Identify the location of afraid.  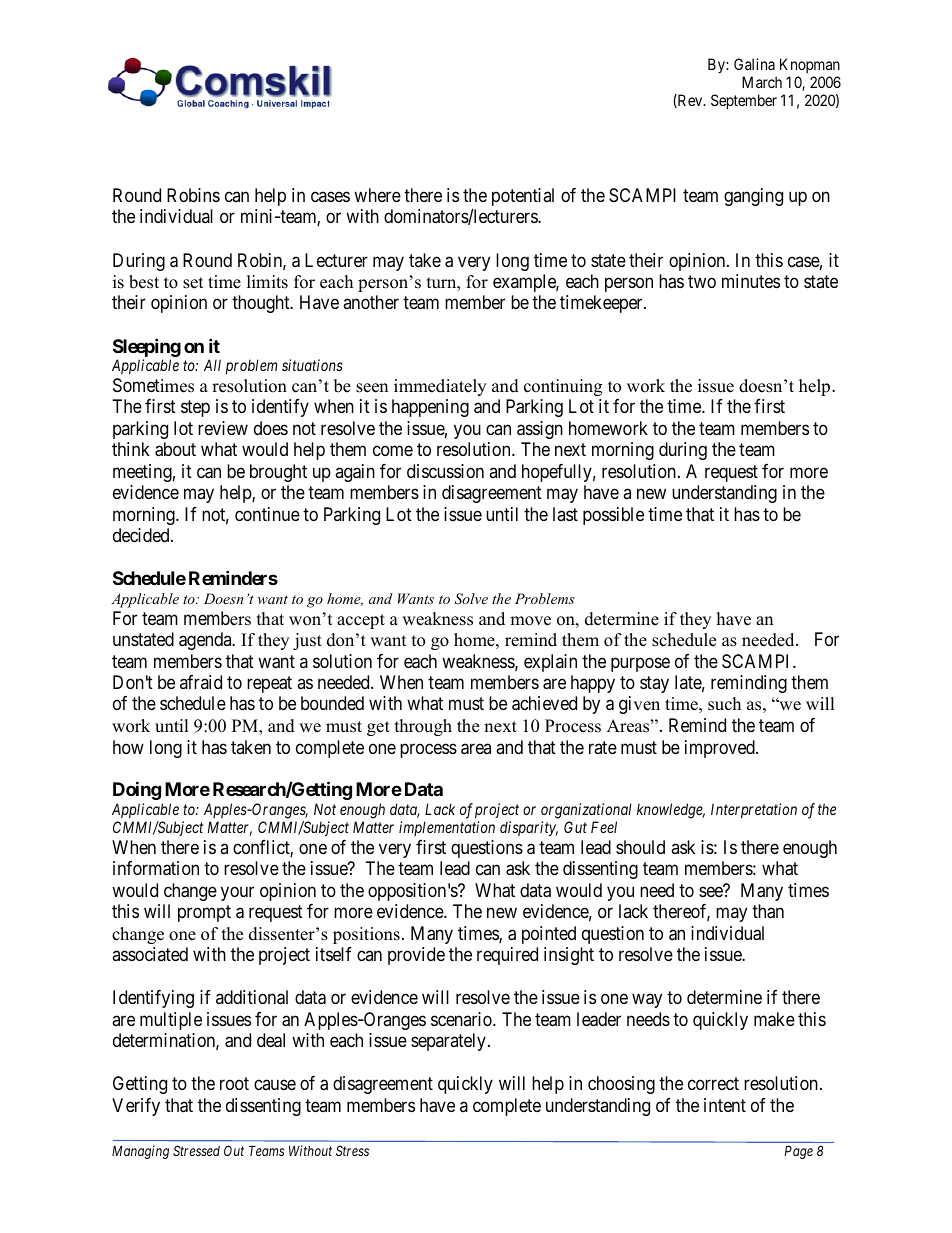
(201, 682).
